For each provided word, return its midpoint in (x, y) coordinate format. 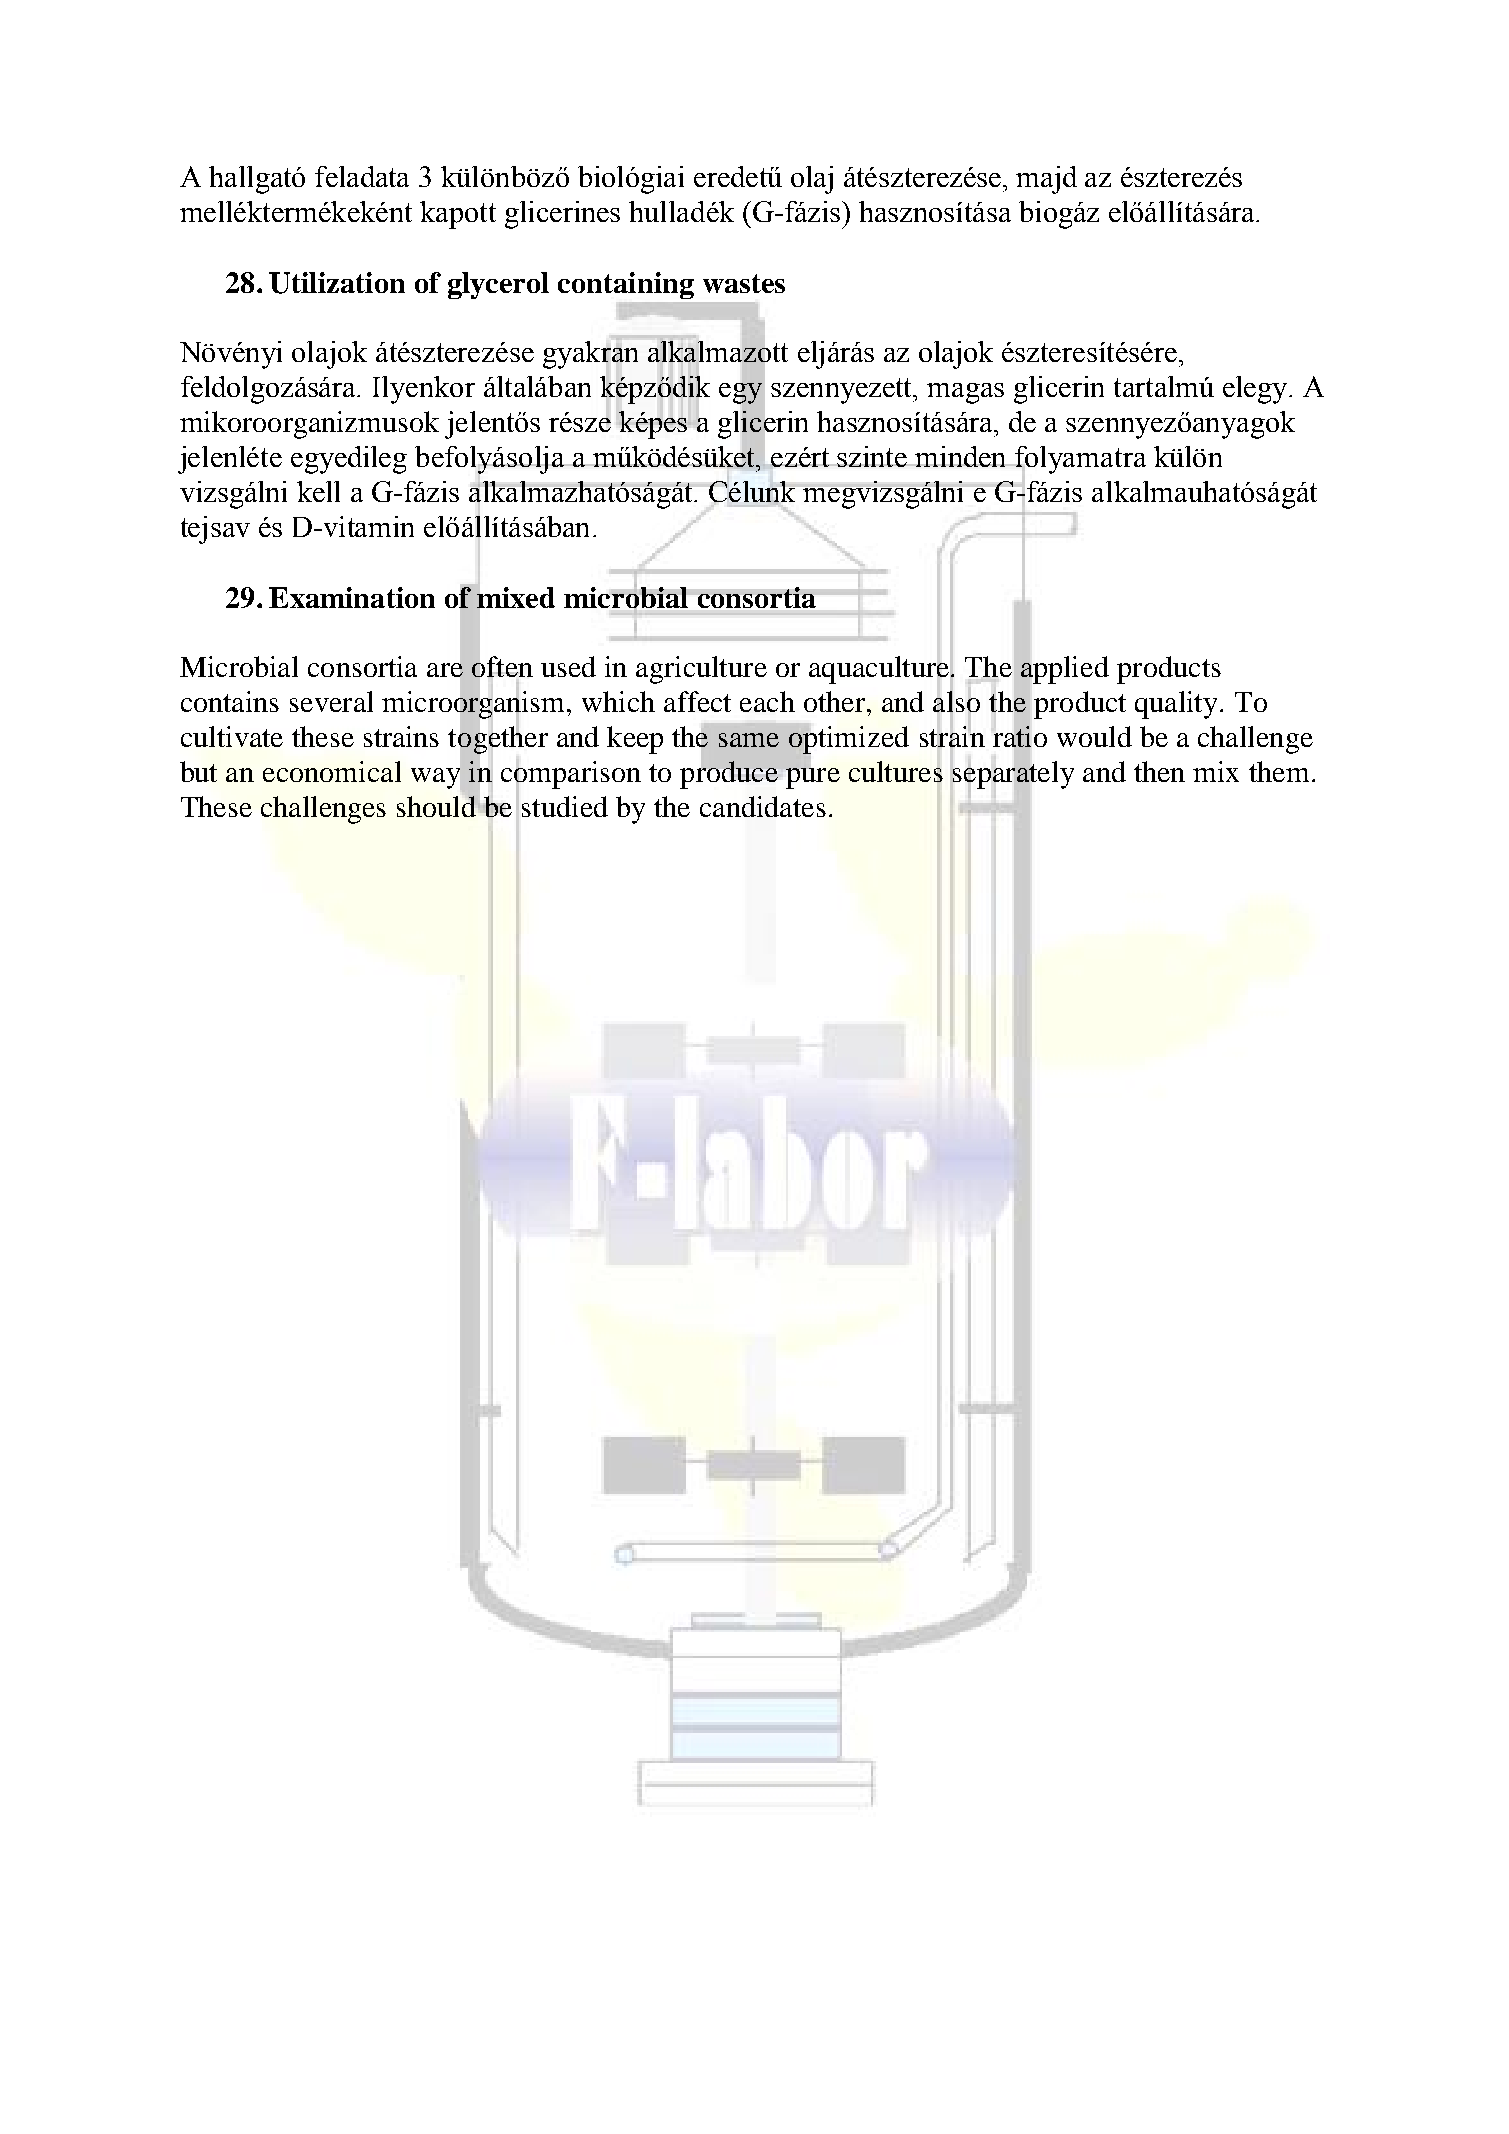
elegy (1256, 390)
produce (729, 775)
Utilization (337, 283)
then (1159, 771)
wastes (744, 283)
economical (332, 771)
